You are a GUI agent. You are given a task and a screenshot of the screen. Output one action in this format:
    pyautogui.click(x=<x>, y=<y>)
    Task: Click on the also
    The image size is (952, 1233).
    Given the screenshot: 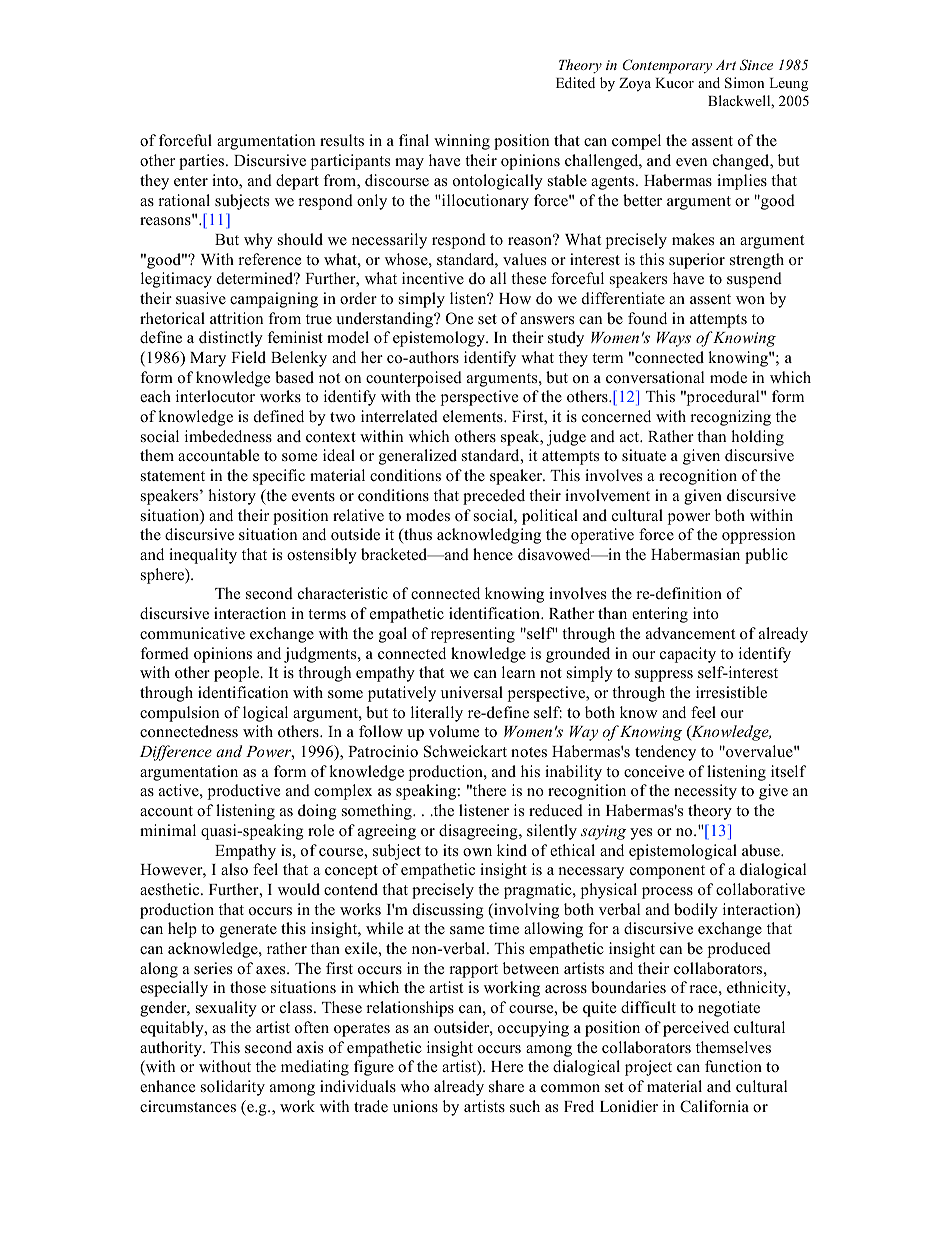 What is the action you would take?
    pyautogui.click(x=234, y=869)
